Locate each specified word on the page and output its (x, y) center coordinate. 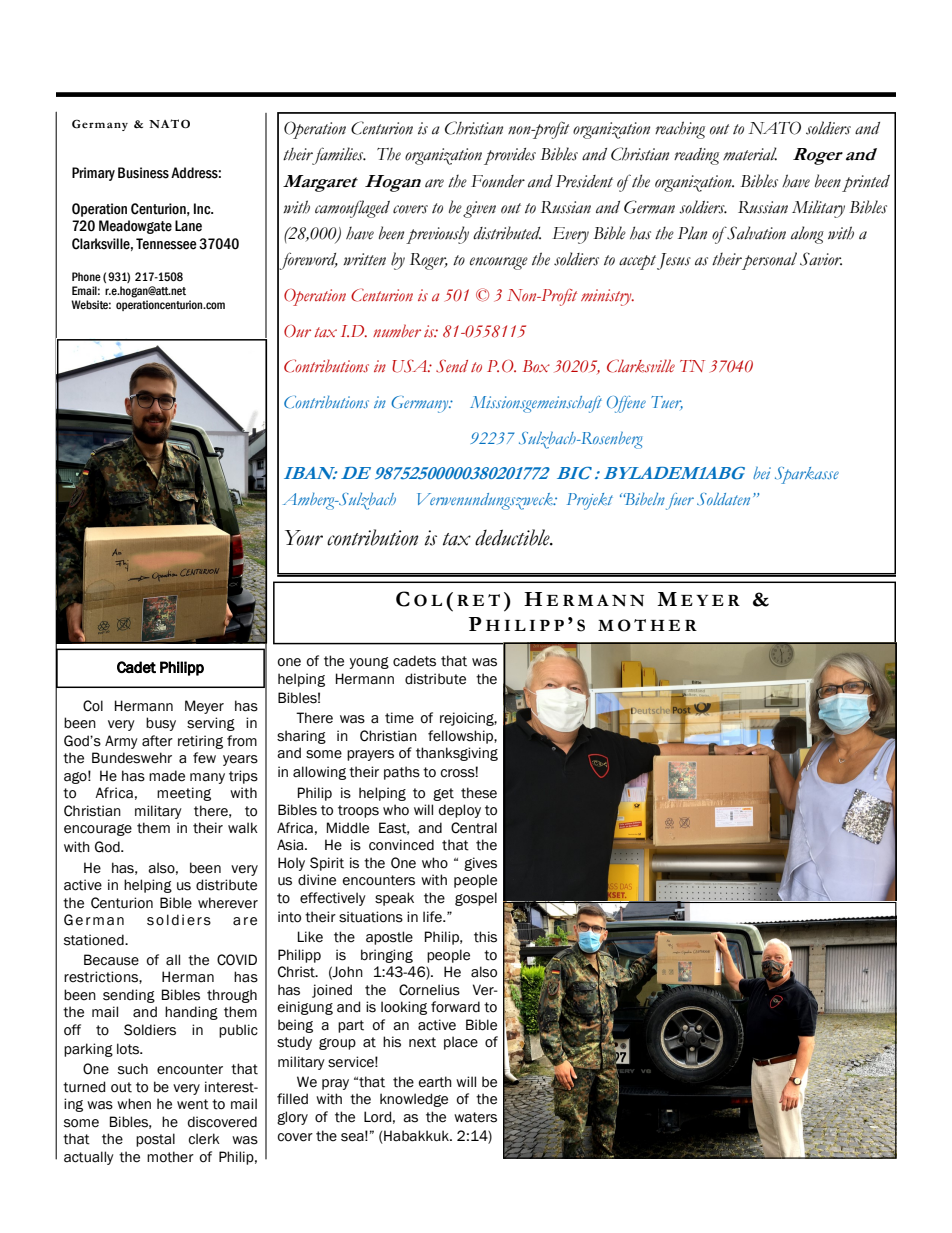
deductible (513, 537)
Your (304, 538)
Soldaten (723, 499)
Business (143, 173)
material (750, 154)
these (479, 793)
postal (155, 1140)
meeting (184, 794)
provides (510, 156)
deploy (460, 811)
